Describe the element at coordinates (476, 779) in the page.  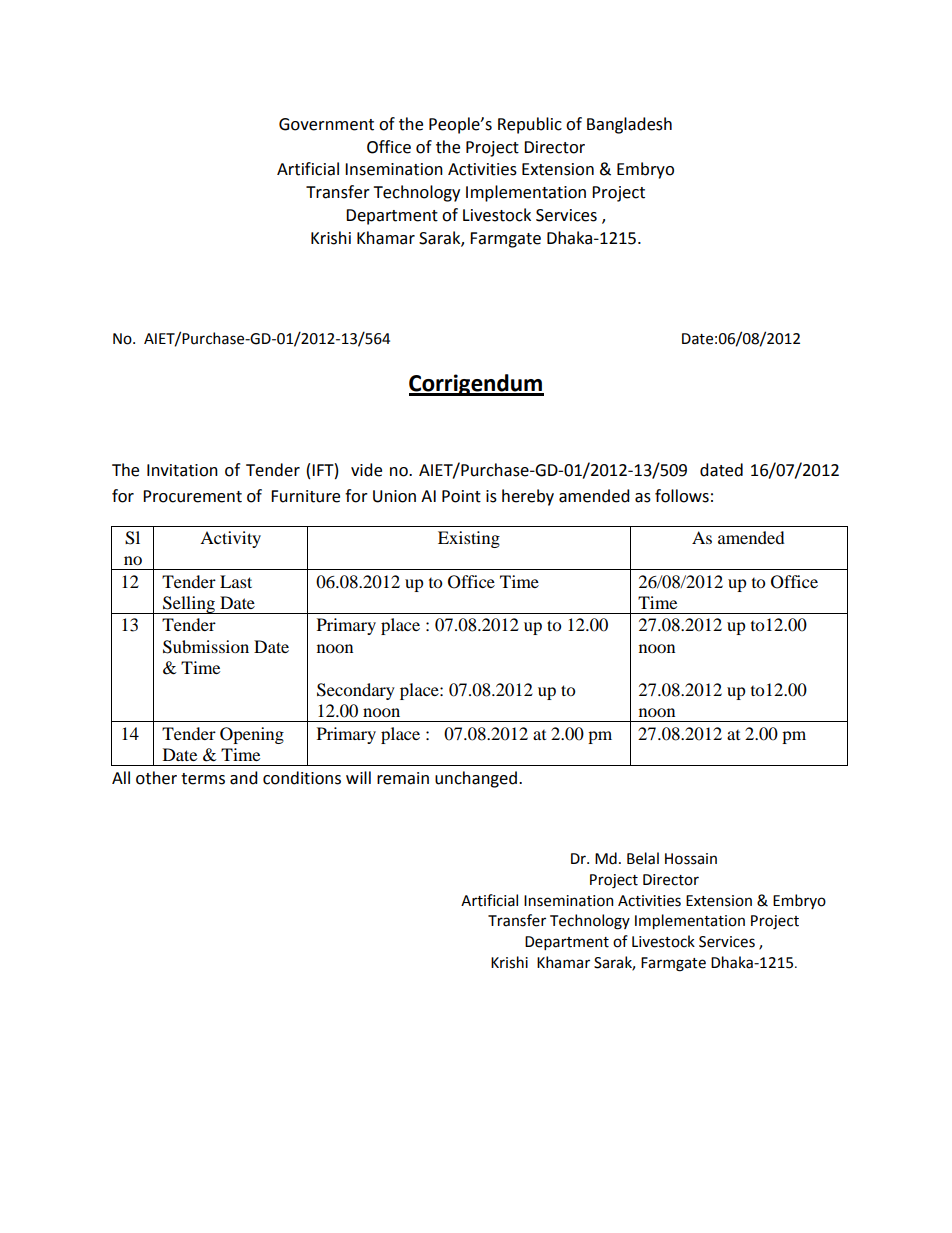
I see `unchanged` at that location.
